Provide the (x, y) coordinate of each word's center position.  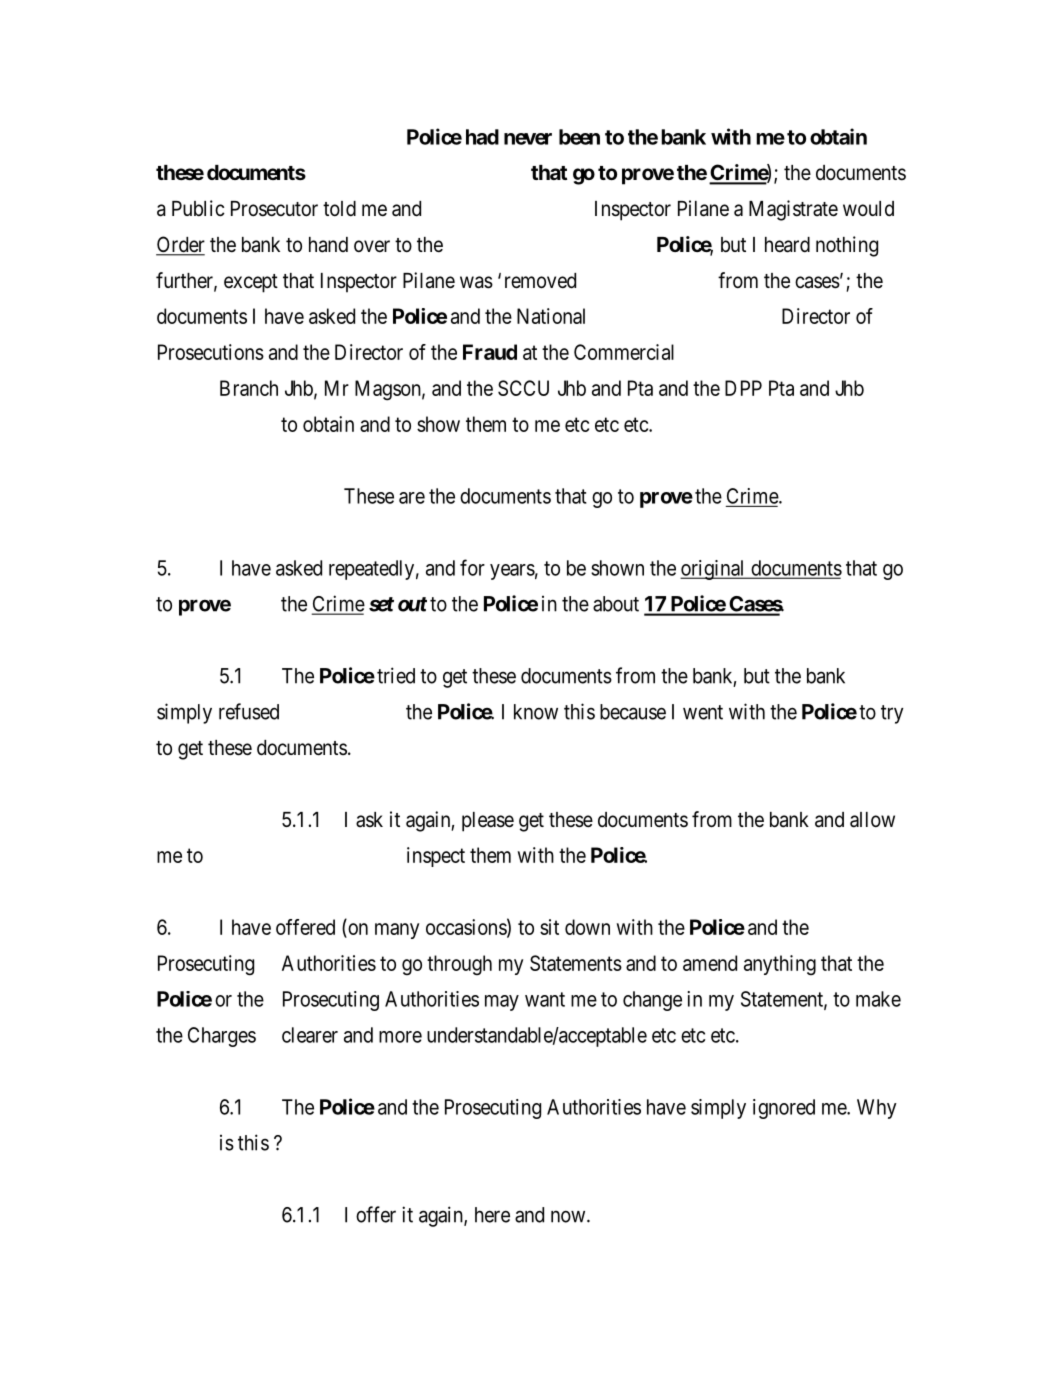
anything (780, 965)
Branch (249, 388)
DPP (743, 388)
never (528, 139)
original (713, 570)
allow (872, 820)
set (381, 604)
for (472, 567)
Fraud (490, 352)
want (545, 999)
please (488, 822)
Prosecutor (274, 209)
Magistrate (793, 210)
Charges (222, 1037)
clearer (310, 1035)
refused (249, 711)
